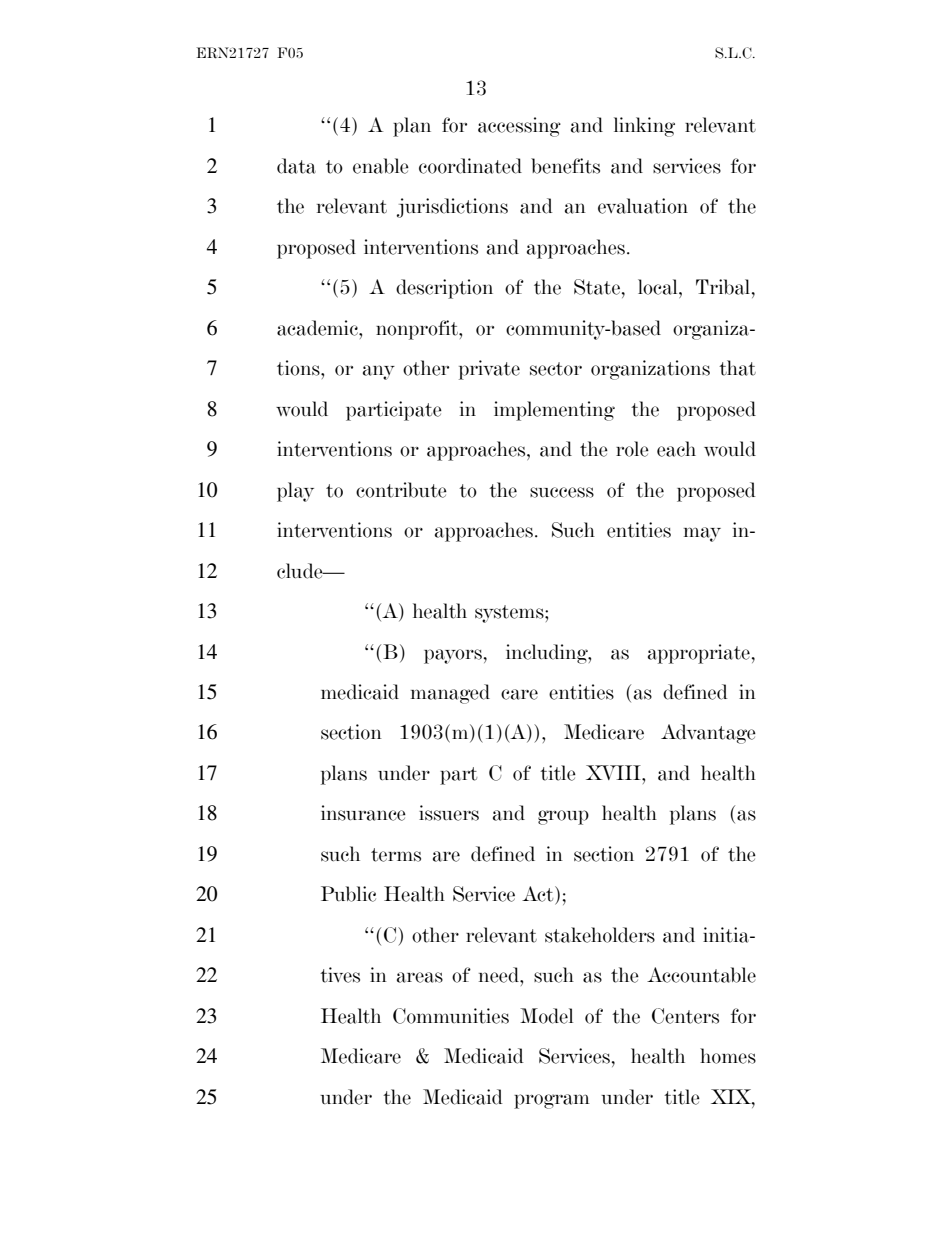  What do you see at coordinates (552, 1101) in the document?
I see `program` at bounding box center [552, 1101].
